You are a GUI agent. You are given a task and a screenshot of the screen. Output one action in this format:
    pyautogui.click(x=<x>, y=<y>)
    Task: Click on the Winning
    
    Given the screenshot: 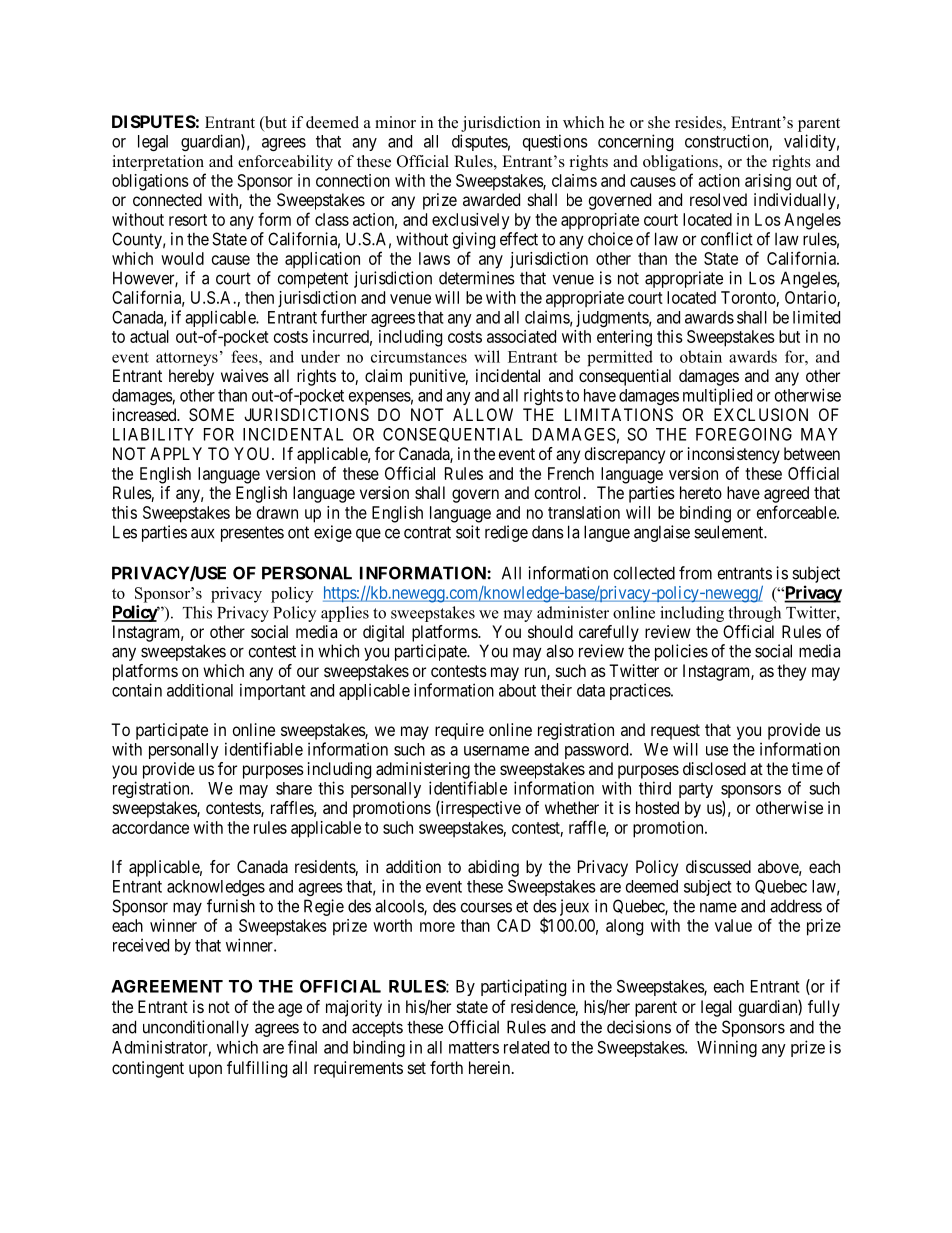 What is the action you would take?
    pyautogui.click(x=727, y=1048)
